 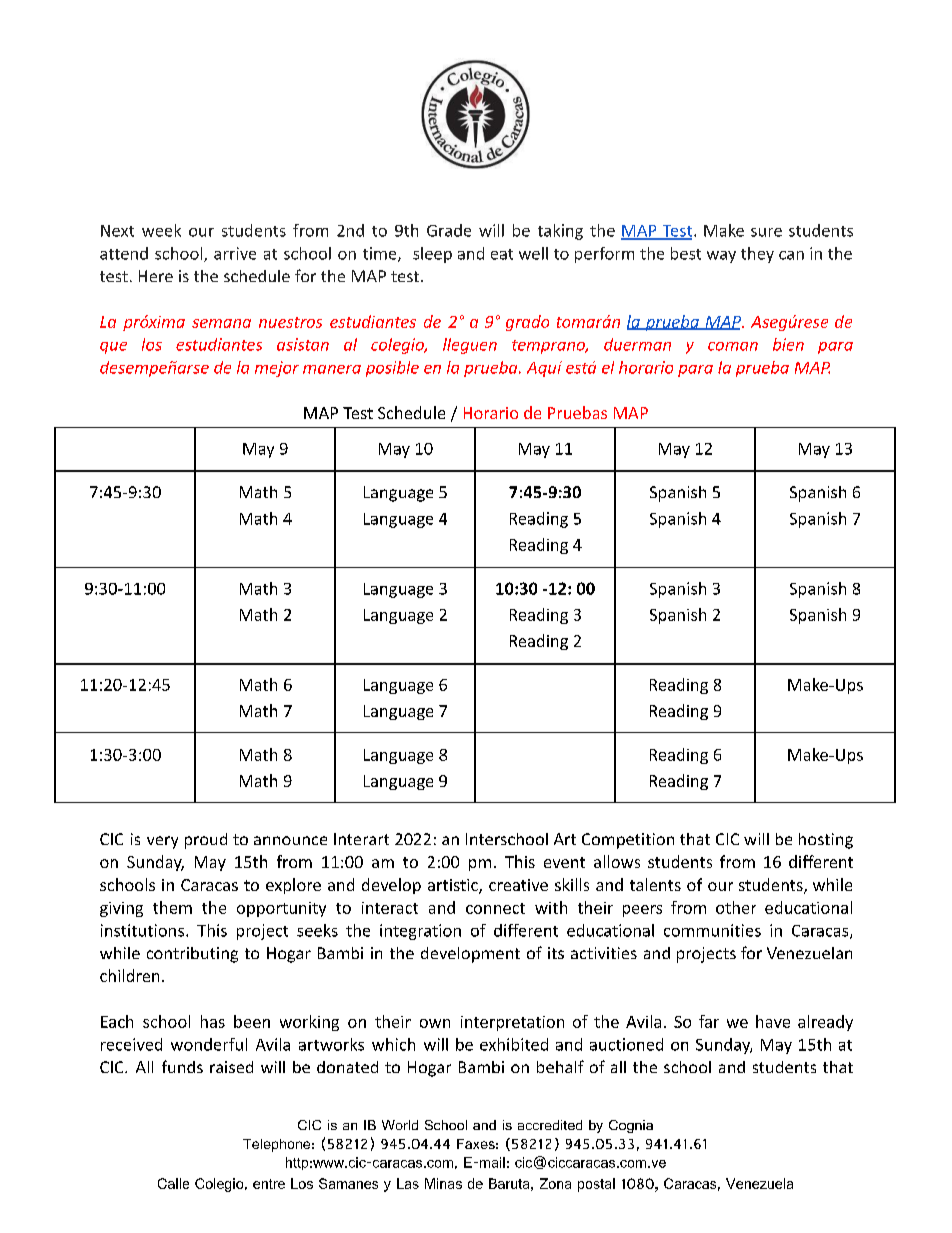 What do you see at coordinates (564, 862) in the screenshot?
I see `event` at bounding box center [564, 862].
